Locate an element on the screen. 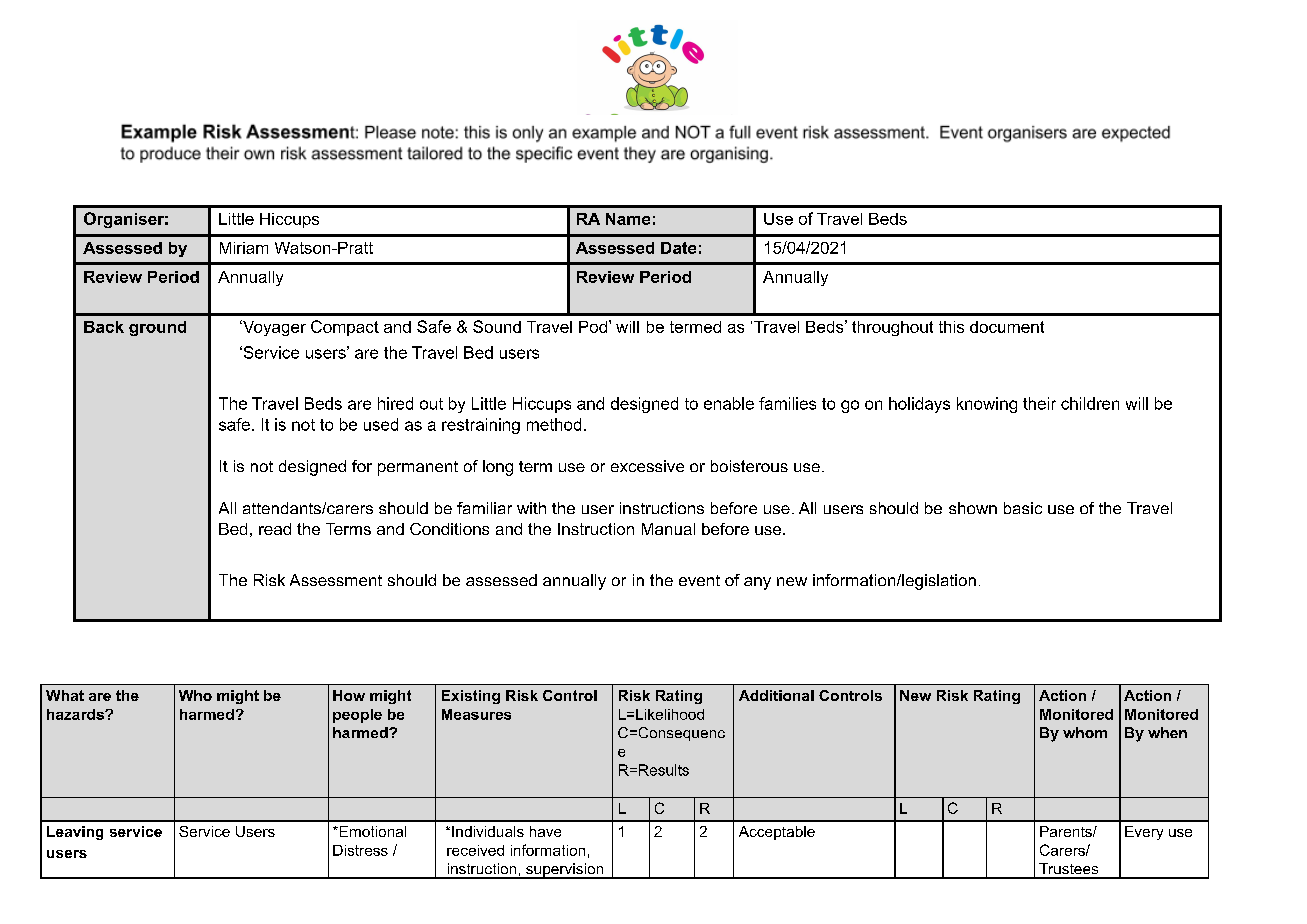 This screenshot has width=1307, height=924. used is located at coordinates (381, 424).
